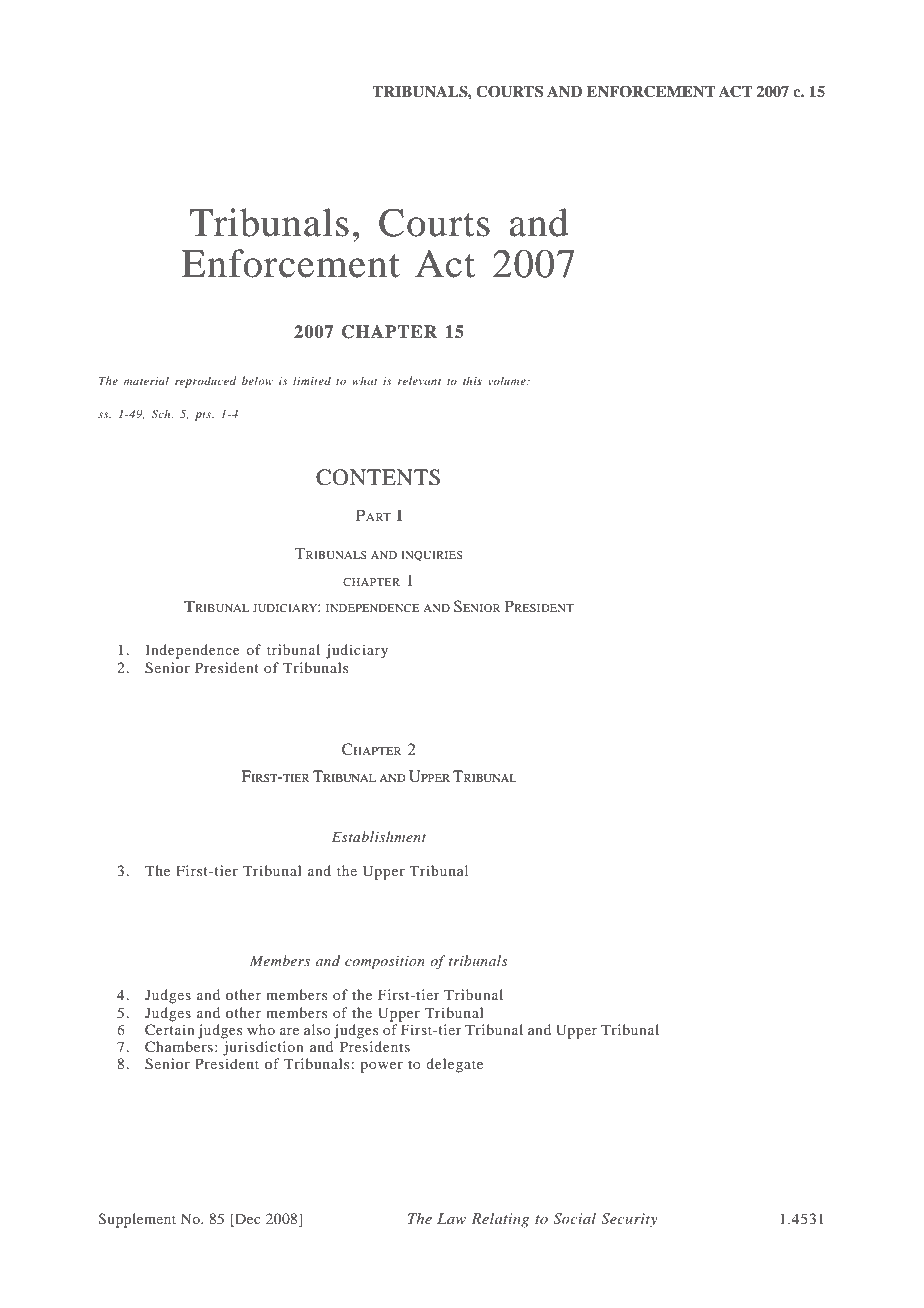 The width and height of the screenshot is (924, 1308). I want to click on volume, so click(508, 380).
